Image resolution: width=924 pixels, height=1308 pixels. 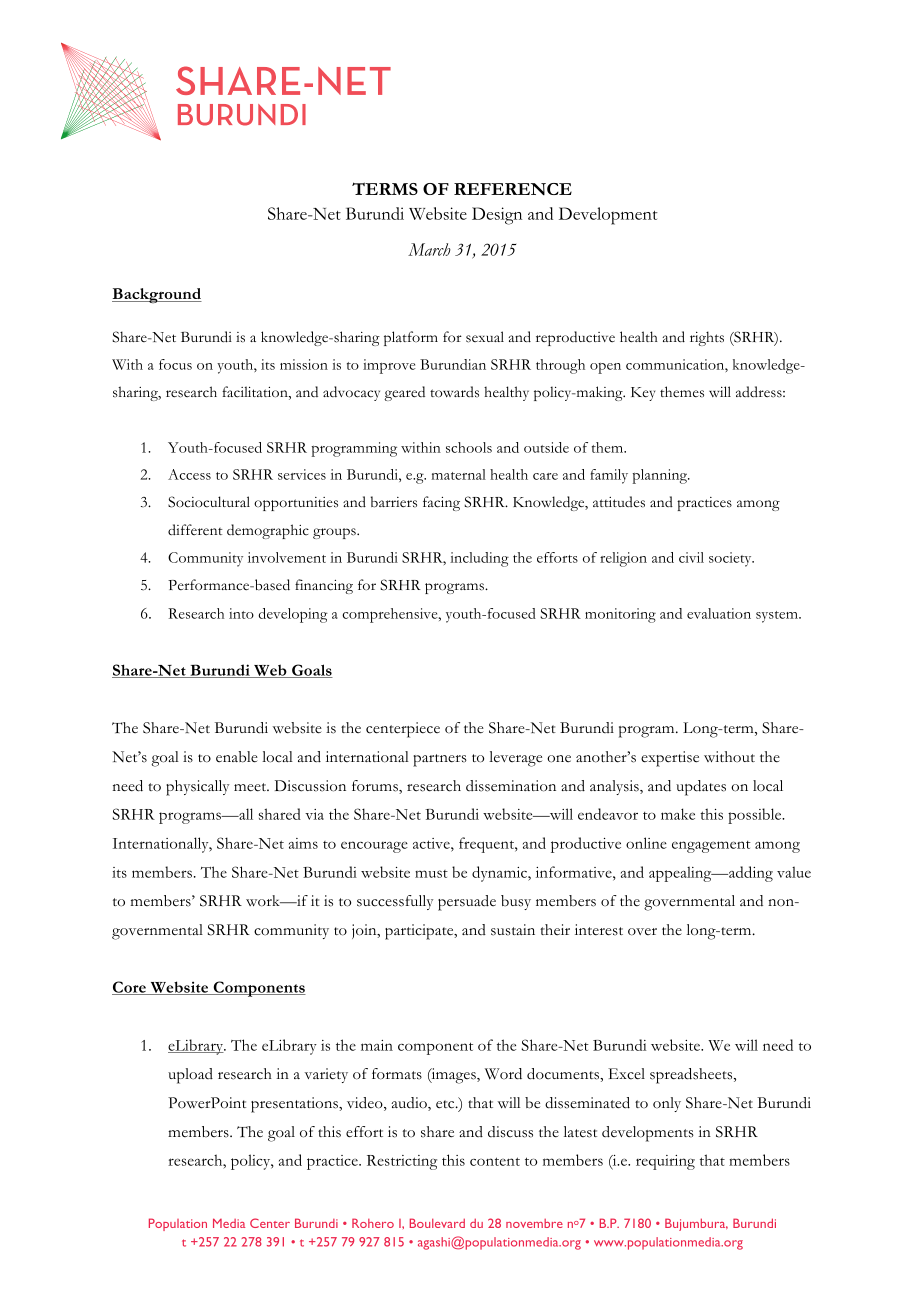 What do you see at coordinates (707, 338) in the page?
I see `rights` at bounding box center [707, 338].
